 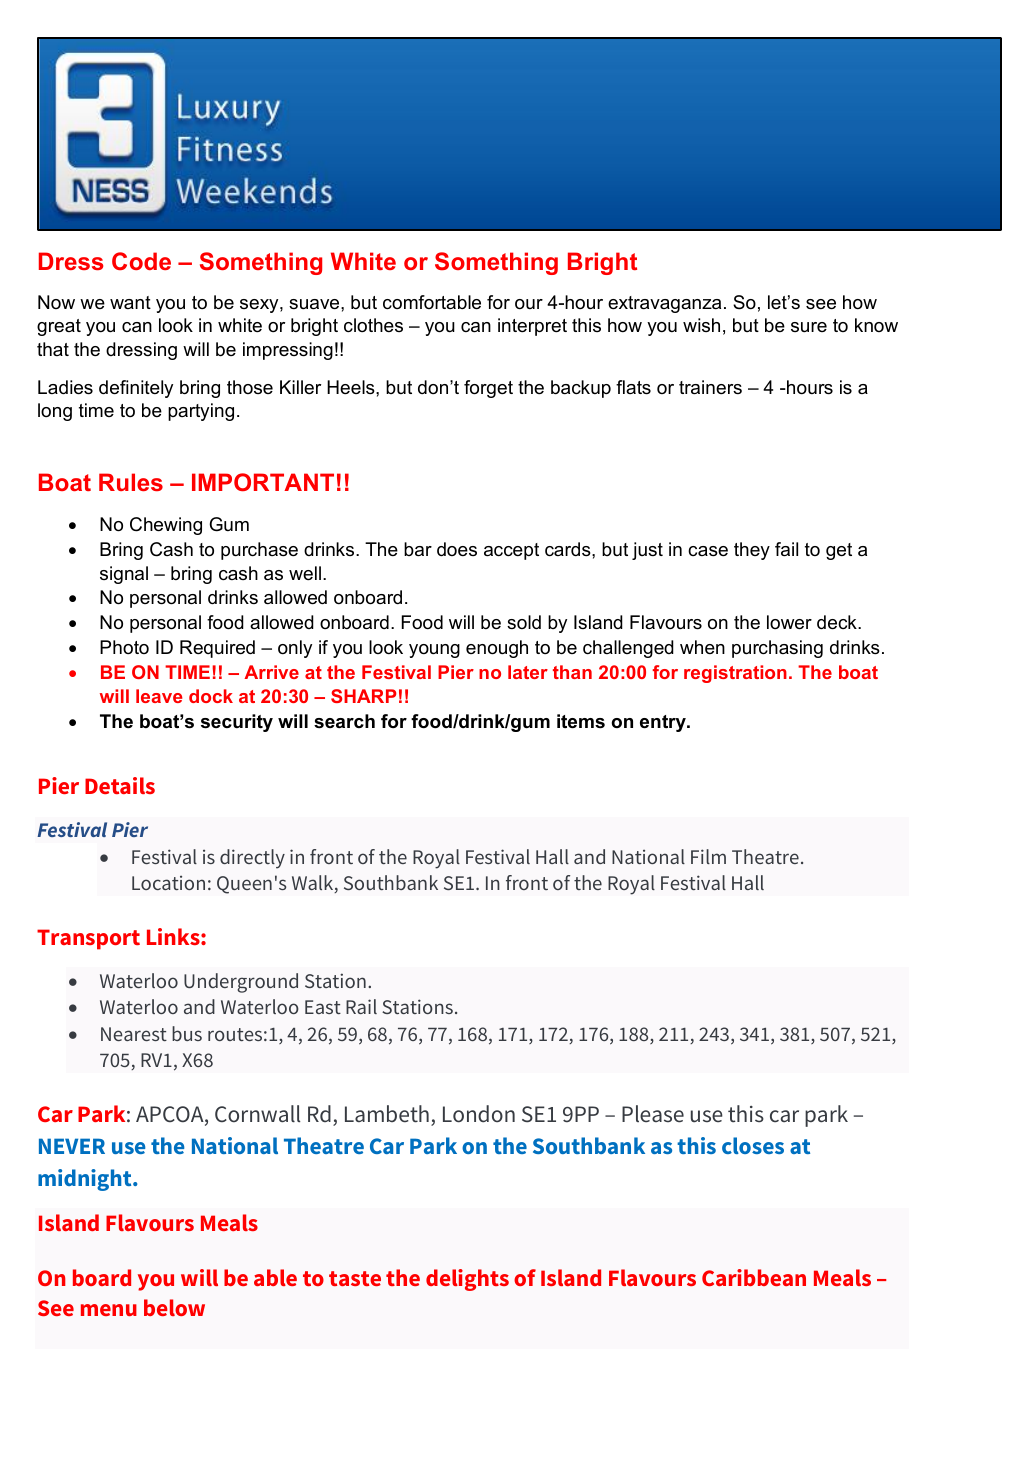 I want to click on interpret, so click(x=532, y=327).
